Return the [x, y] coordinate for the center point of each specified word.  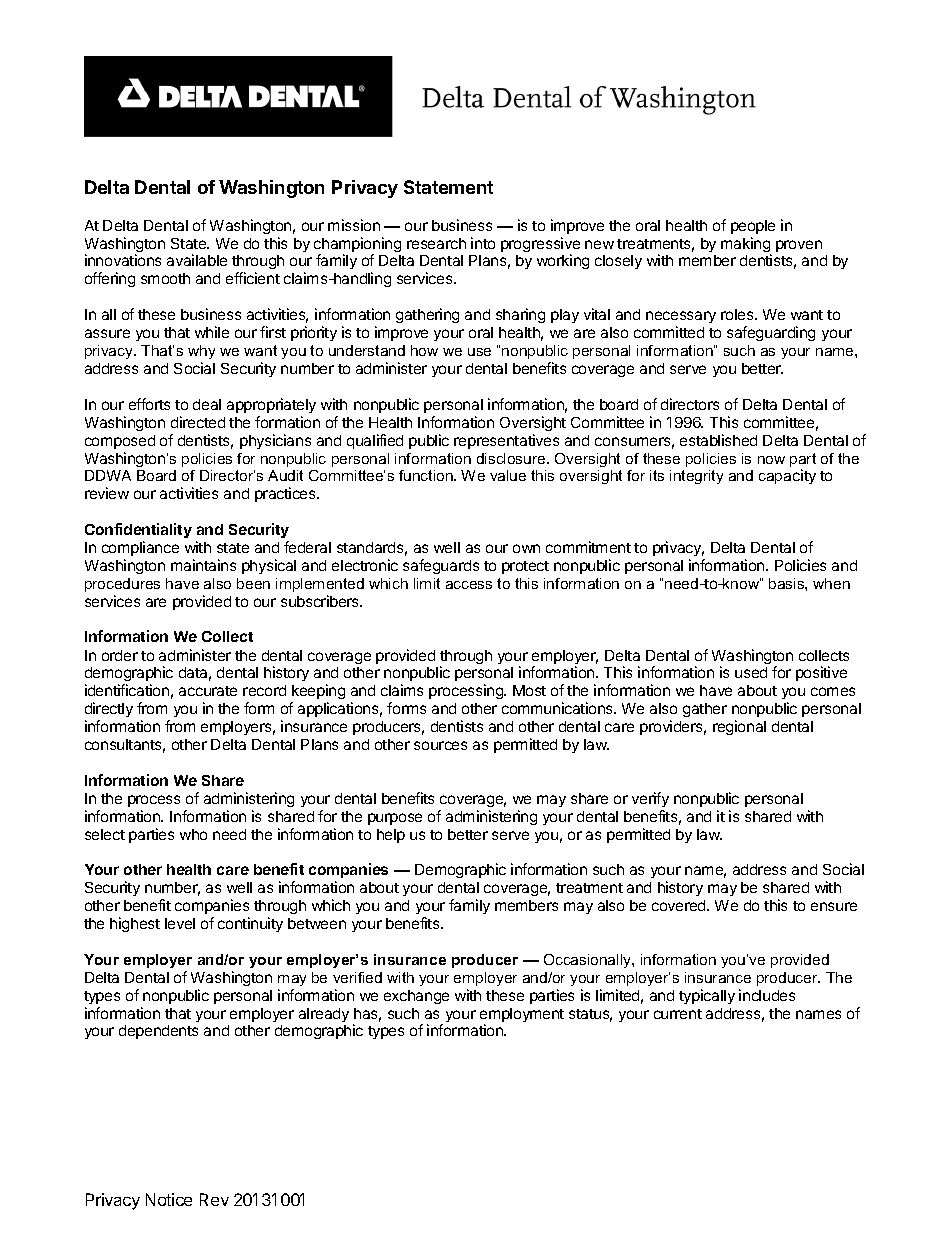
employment [522, 1016]
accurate [208, 691]
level [180, 923]
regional [739, 727]
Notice [169, 1199]
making [746, 246]
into [483, 243]
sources [440, 745]
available [197, 260]
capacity [787, 476]
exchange [416, 997]
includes [767, 995]
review [107, 493]
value [508, 475]
